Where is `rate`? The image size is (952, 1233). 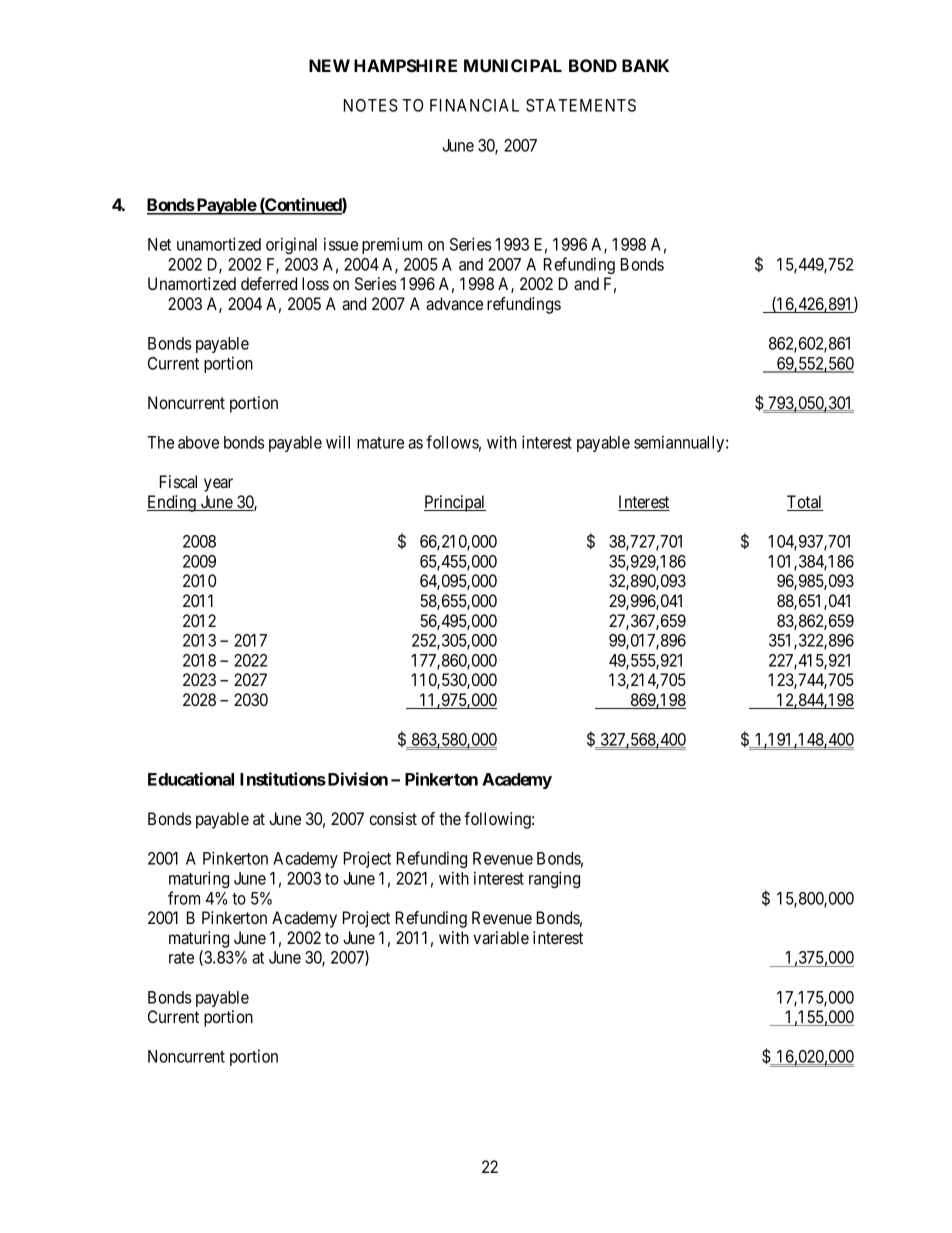 rate is located at coordinates (181, 958).
